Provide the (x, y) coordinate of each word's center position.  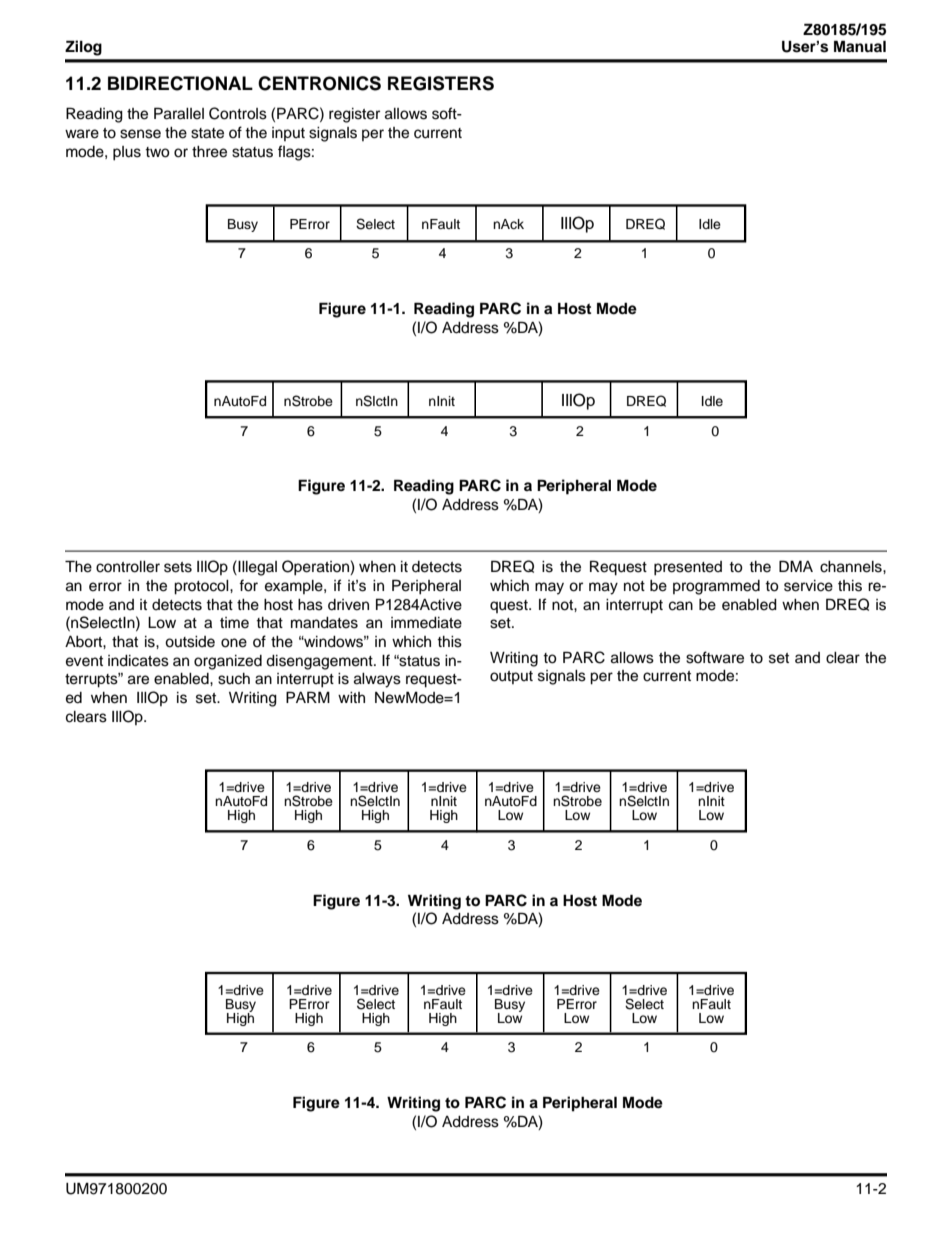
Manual (860, 46)
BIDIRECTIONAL (180, 83)
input (288, 134)
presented (688, 568)
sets (178, 567)
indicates (138, 661)
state (207, 133)
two (157, 152)
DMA (796, 566)
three (209, 152)
